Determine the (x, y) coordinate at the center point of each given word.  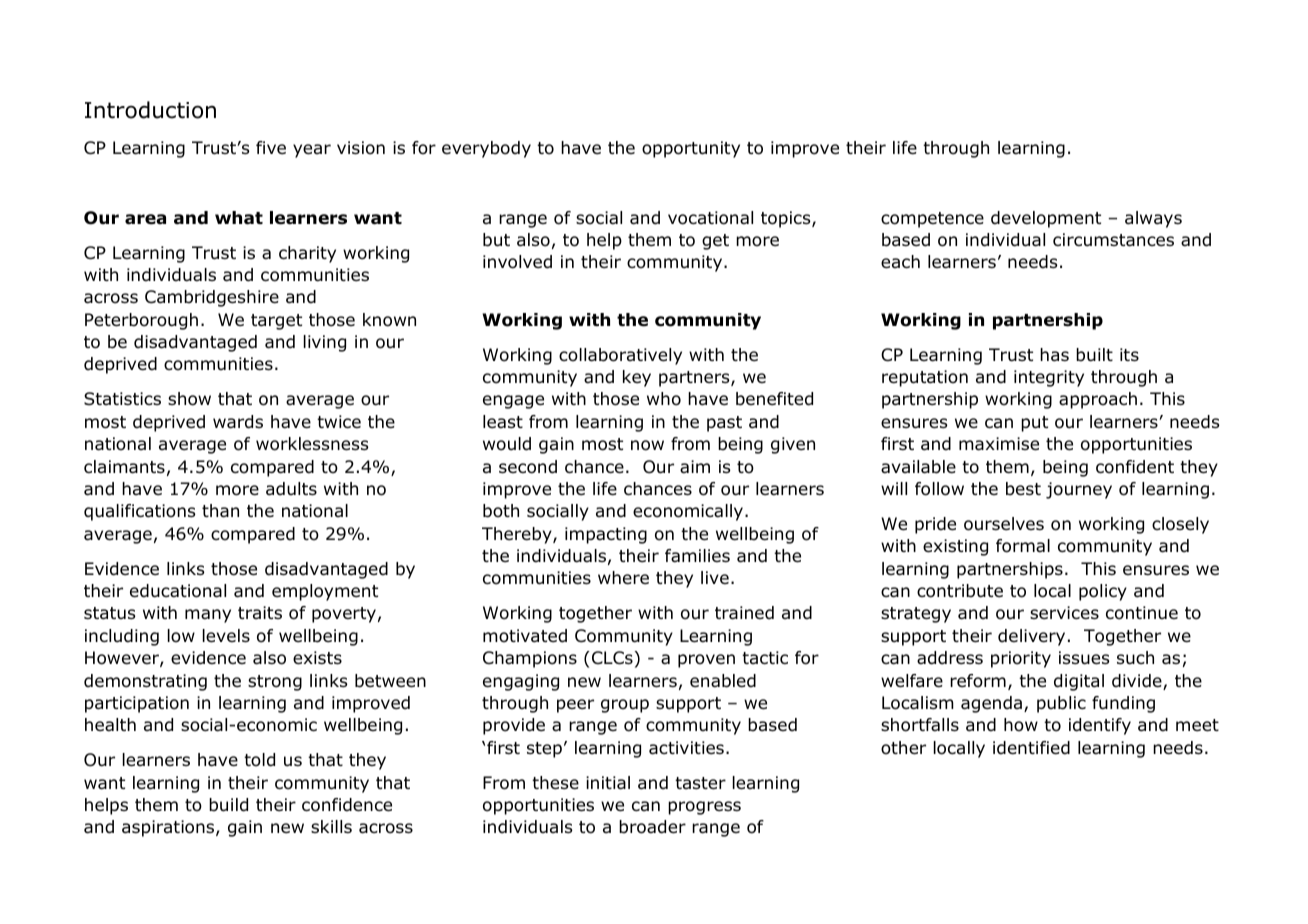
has (1054, 355)
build (228, 805)
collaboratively (620, 356)
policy (1103, 592)
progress (704, 808)
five (271, 147)
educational (178, 591)
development (1046, 219)
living (325, 343)
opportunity (691, 149)
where (623, 578)
